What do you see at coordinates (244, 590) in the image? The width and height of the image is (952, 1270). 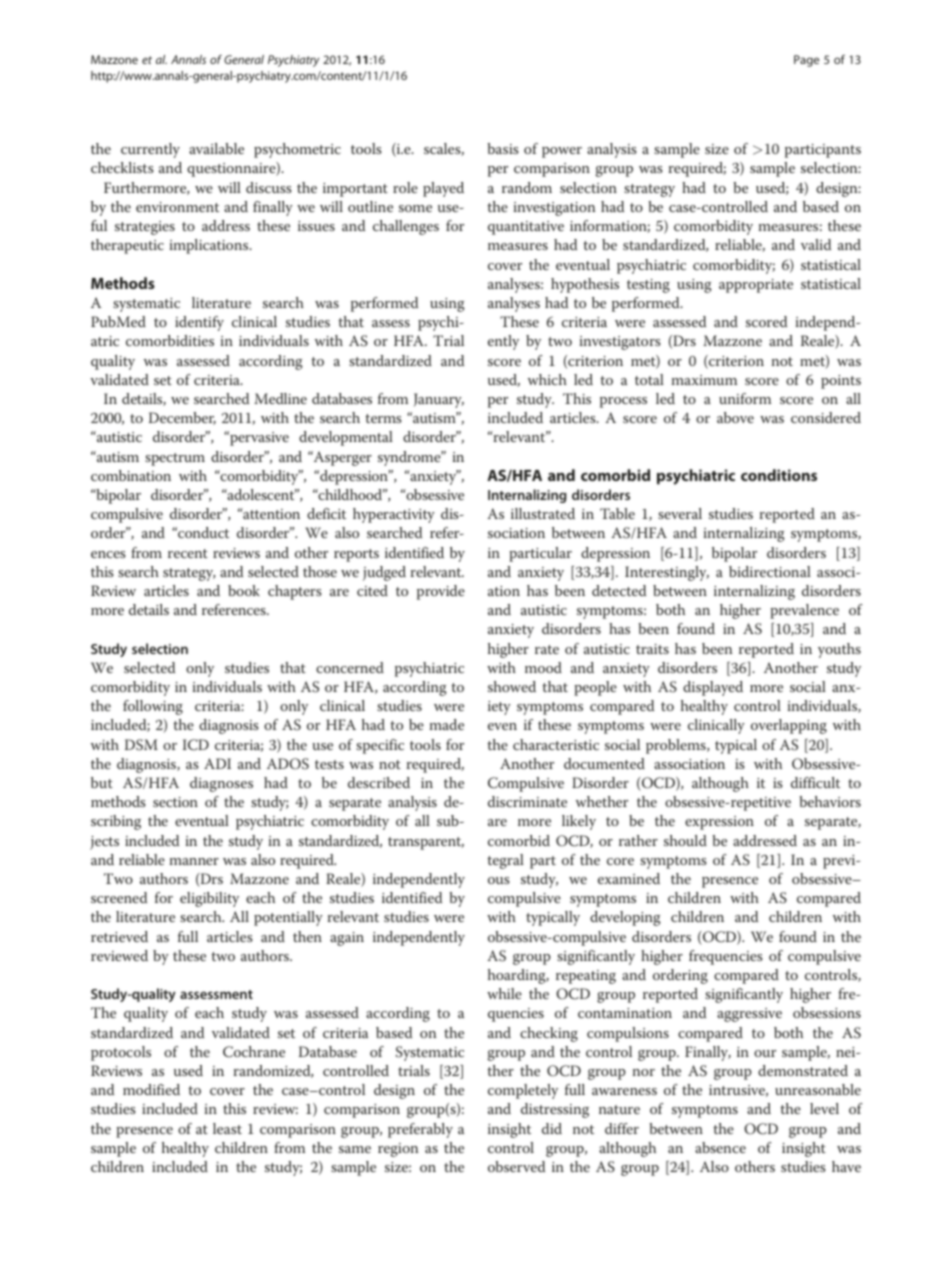 I see `book` at bounding box center [244, 590].
